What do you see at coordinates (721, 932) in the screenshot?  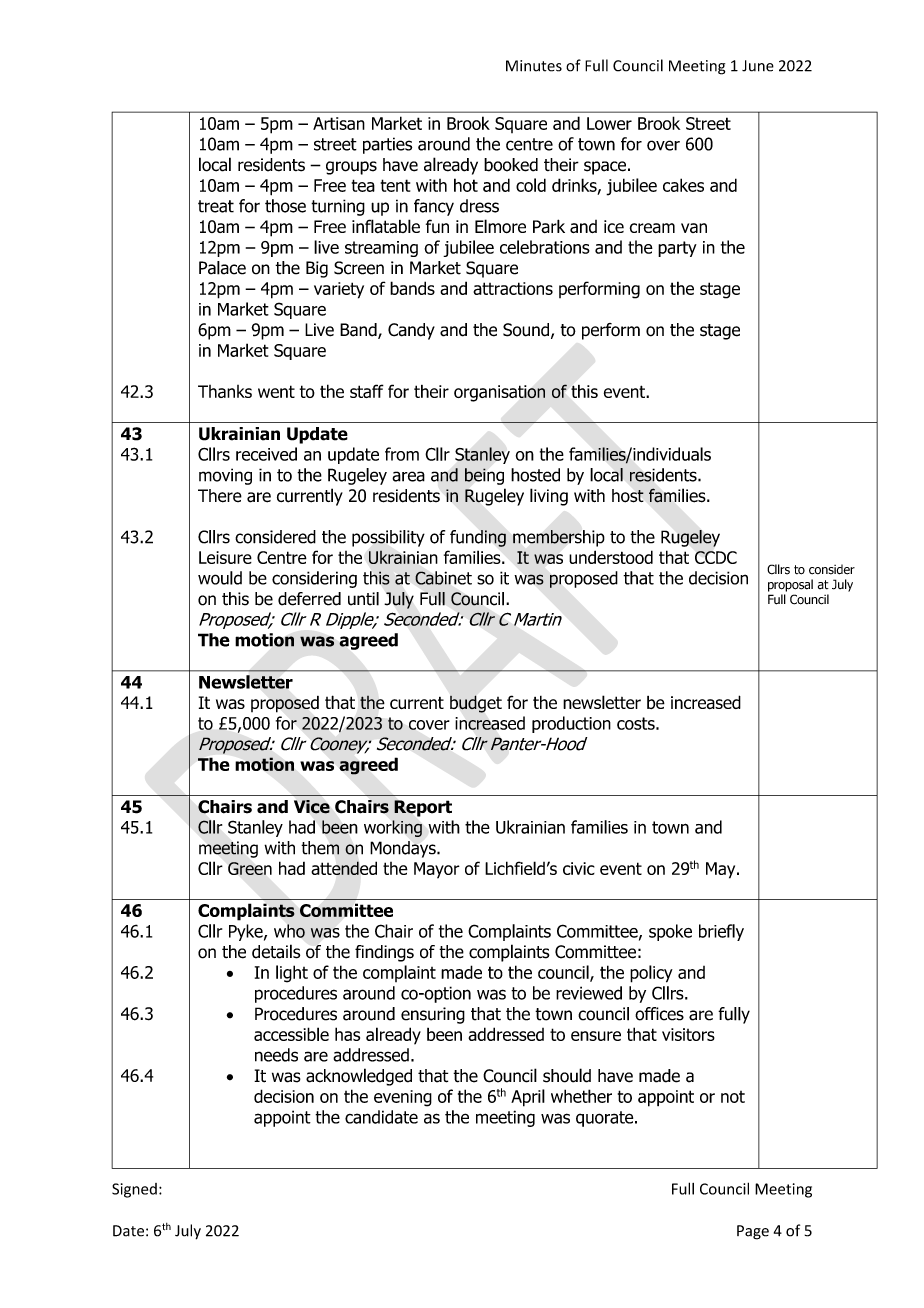 I see `briefly` at bounding box center [721, 932].
